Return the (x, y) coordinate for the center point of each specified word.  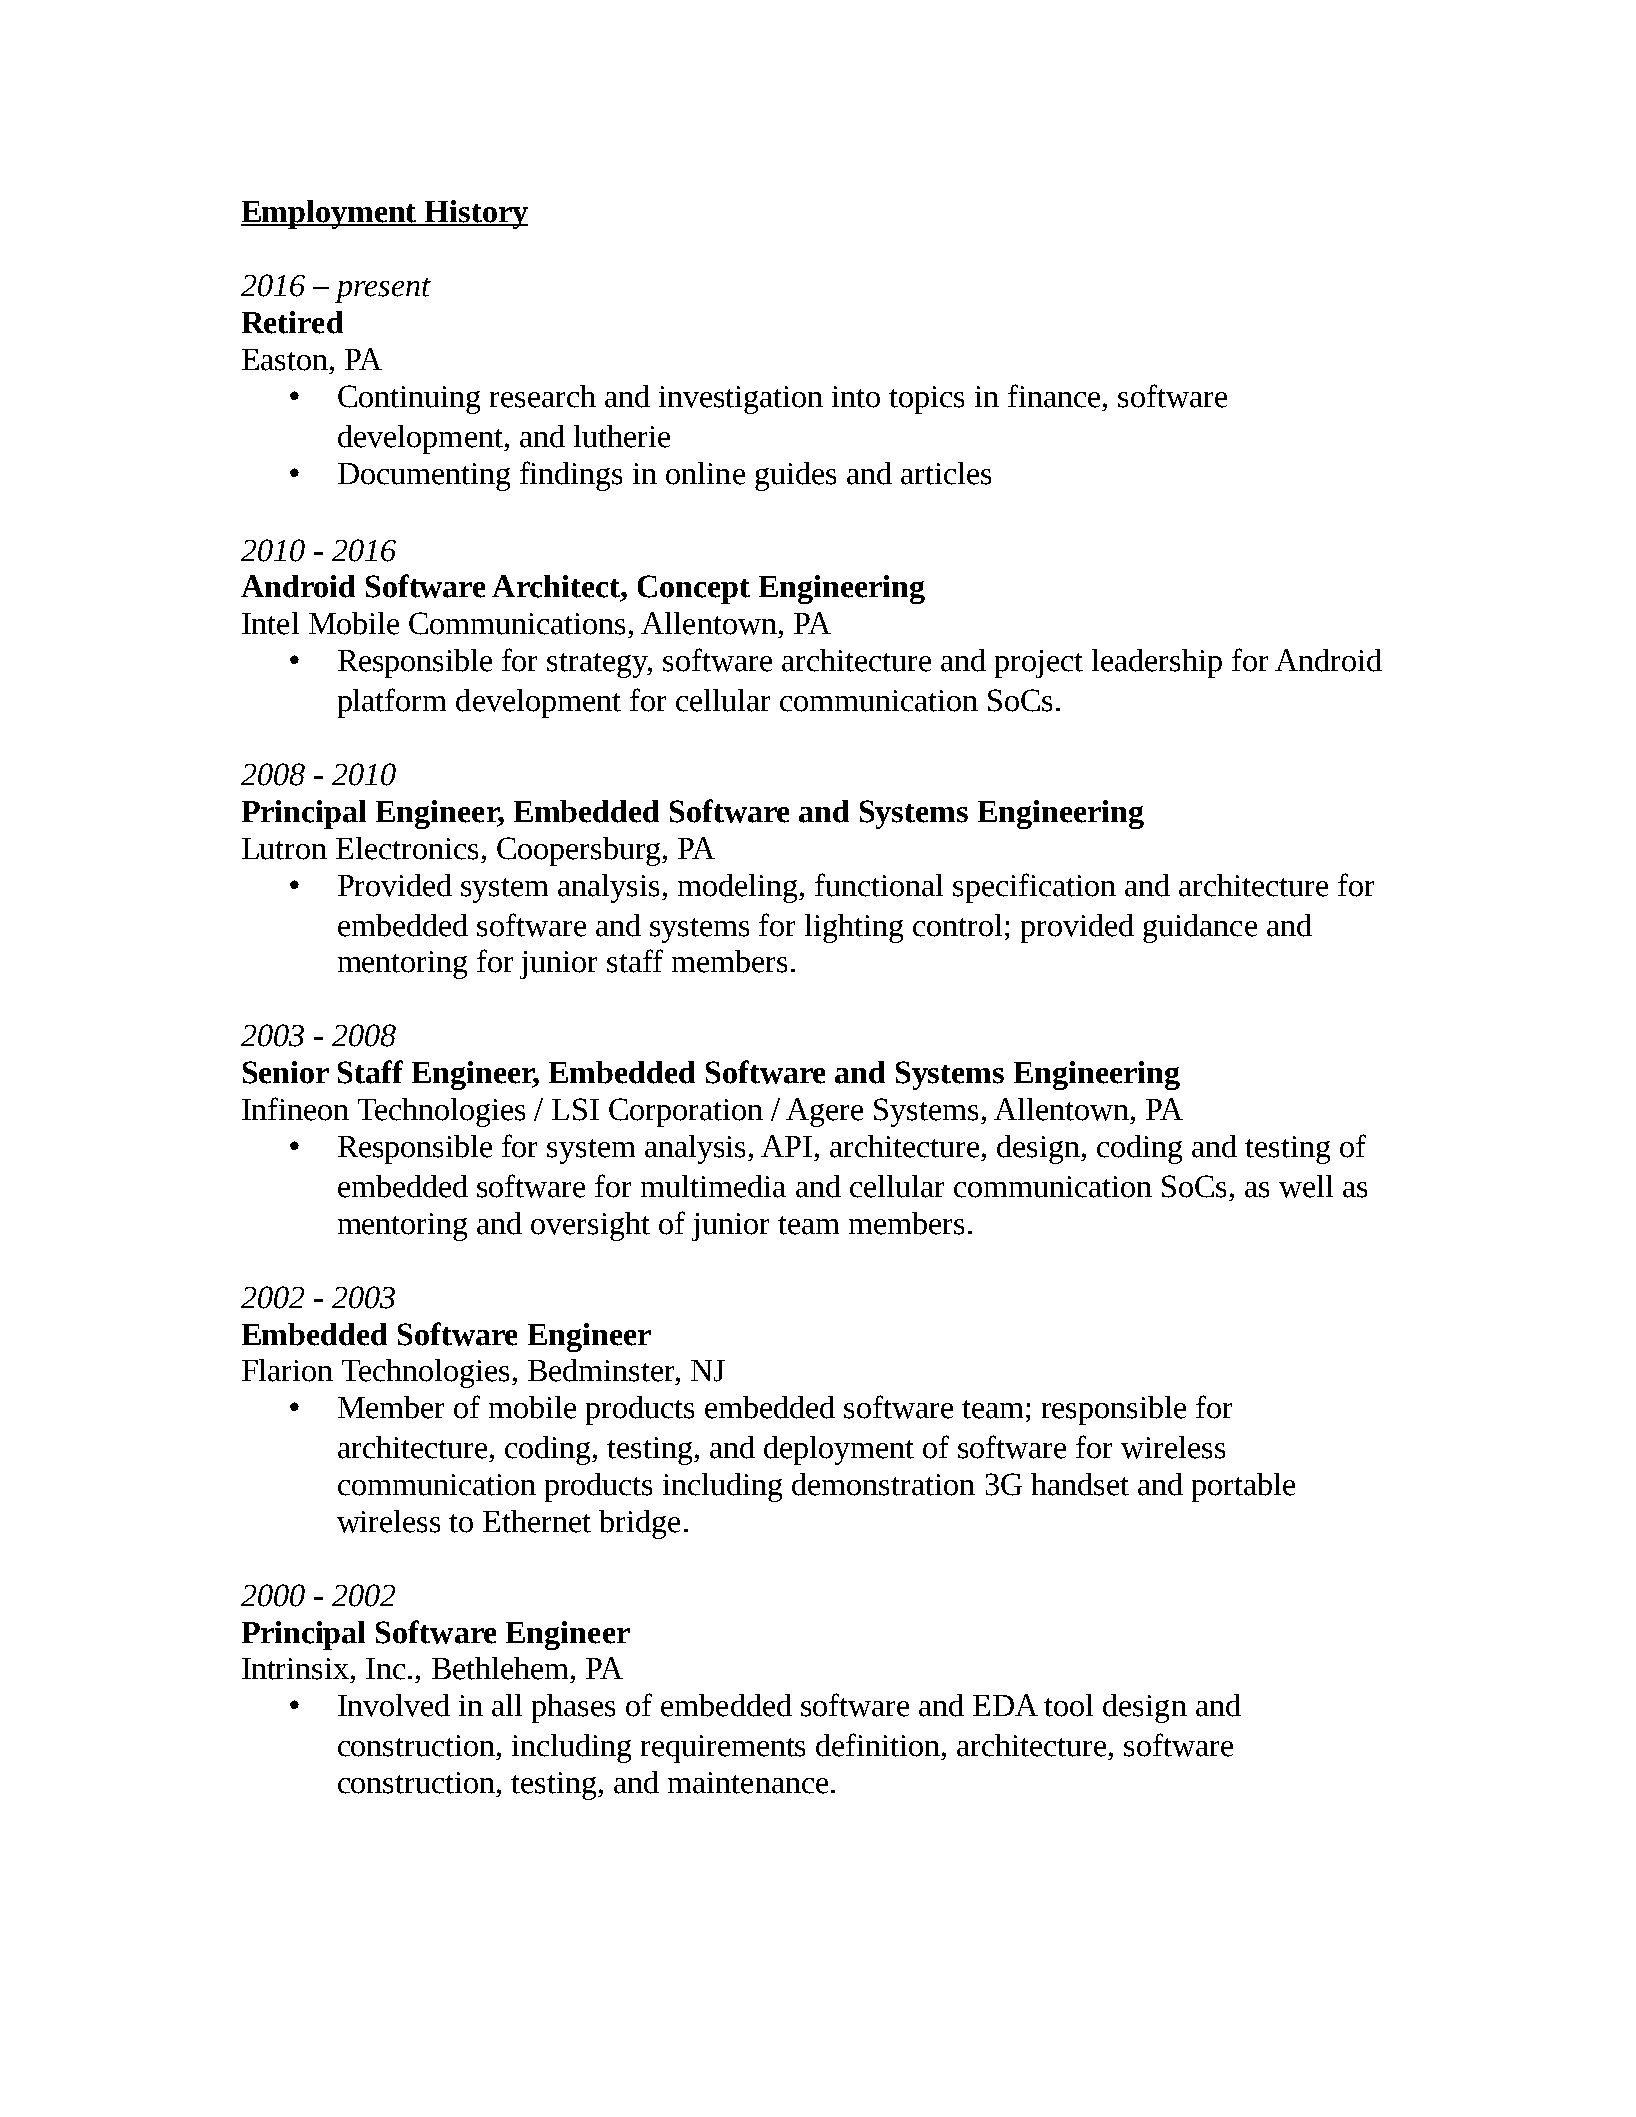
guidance (1200, 928)
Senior (286, 1072)
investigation (741, 400)
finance (1054, 396)
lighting (854, 928)
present (383, 290)
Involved (394, 1705)
